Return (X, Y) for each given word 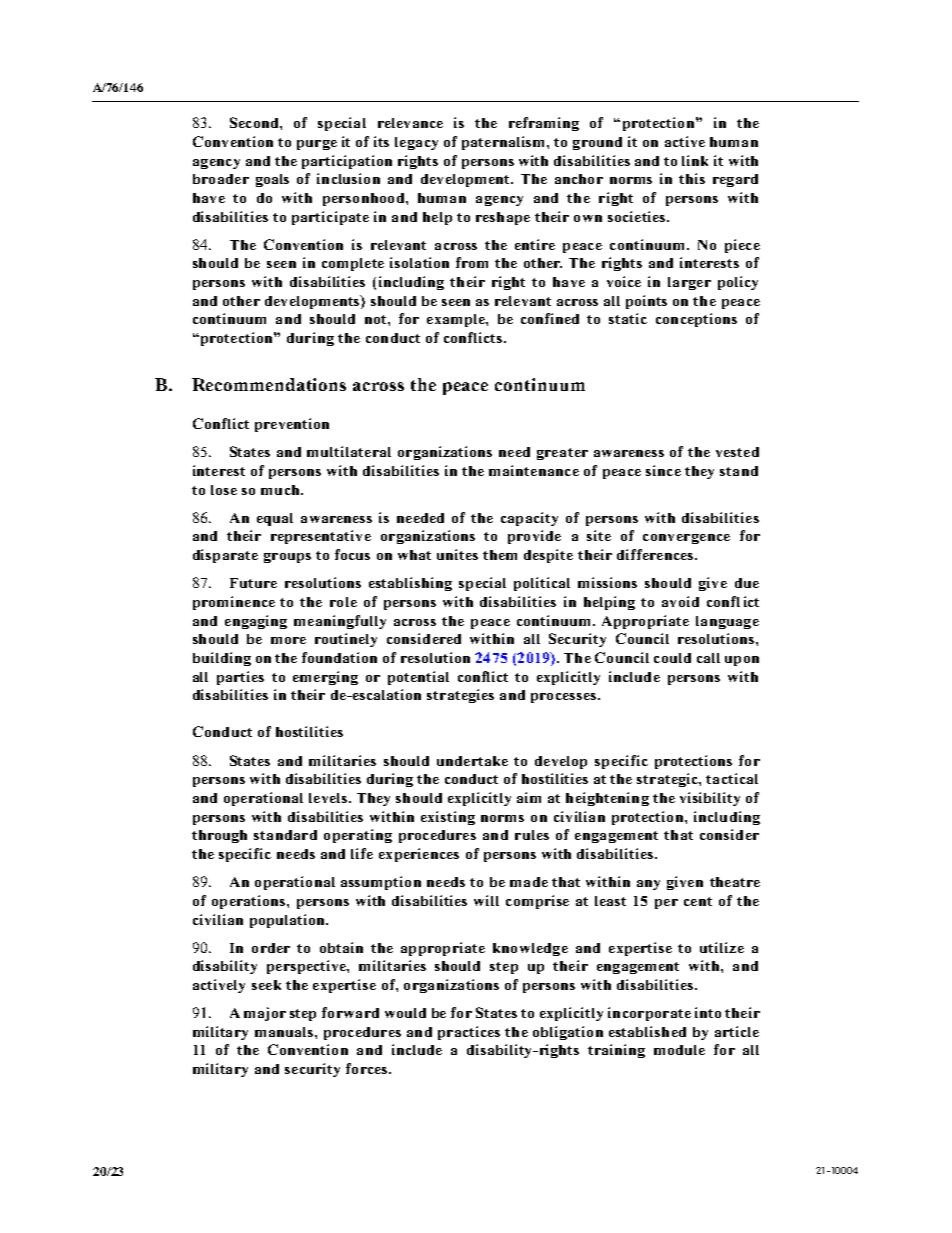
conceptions (696, 320)
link (695, 160)
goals (272, 180)
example (457, 320)
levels (328, 798)
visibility (710, 799)
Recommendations (269, 384)
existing (448, 818)
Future (253, 583)
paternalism (505, 143)
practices (469, 1033)
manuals (285, 1032)
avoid (680, 601)
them (500, 555)
